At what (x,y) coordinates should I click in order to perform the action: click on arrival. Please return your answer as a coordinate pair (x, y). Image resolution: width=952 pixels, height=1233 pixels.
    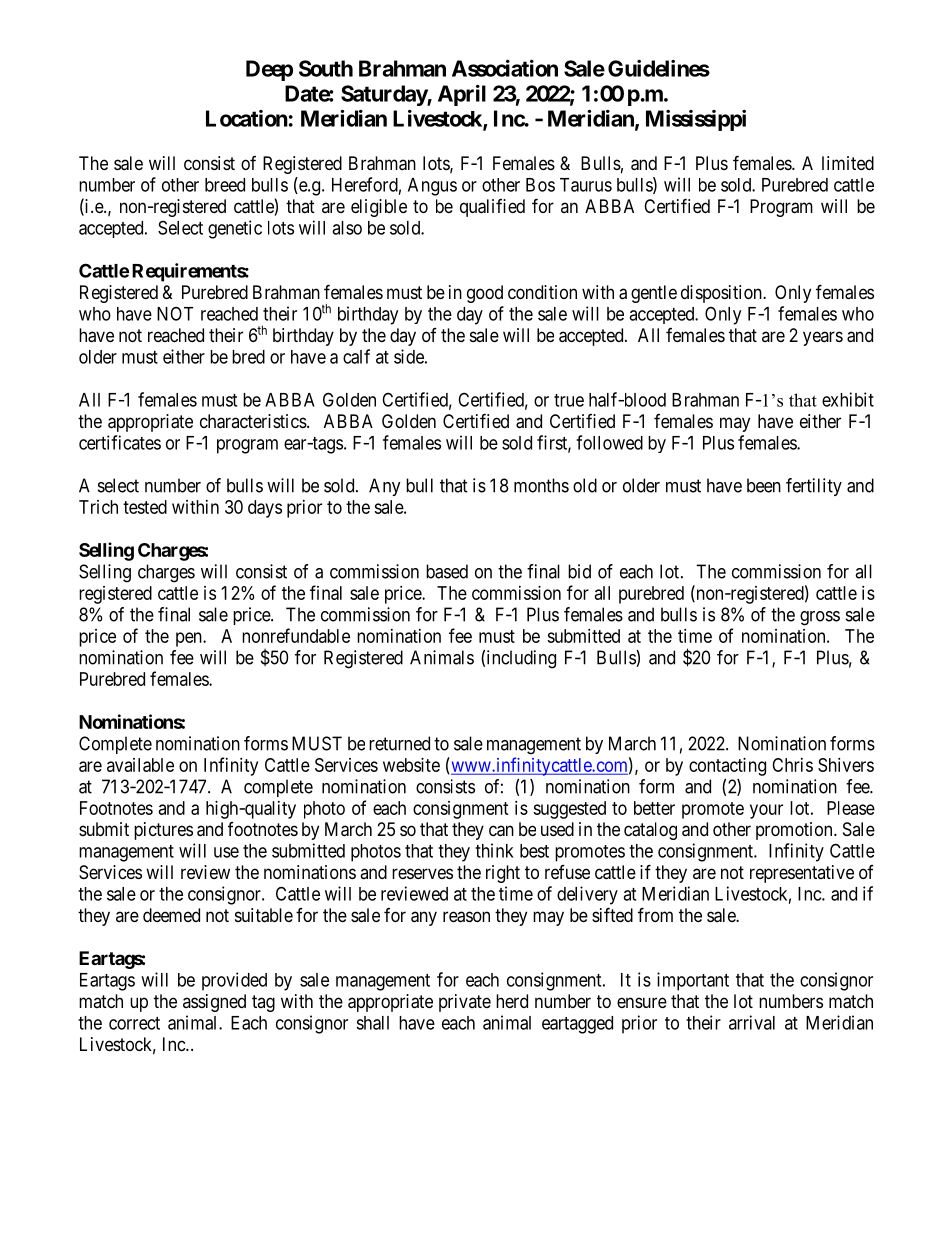
    Looking at the image, I should click on (752, 1022).
